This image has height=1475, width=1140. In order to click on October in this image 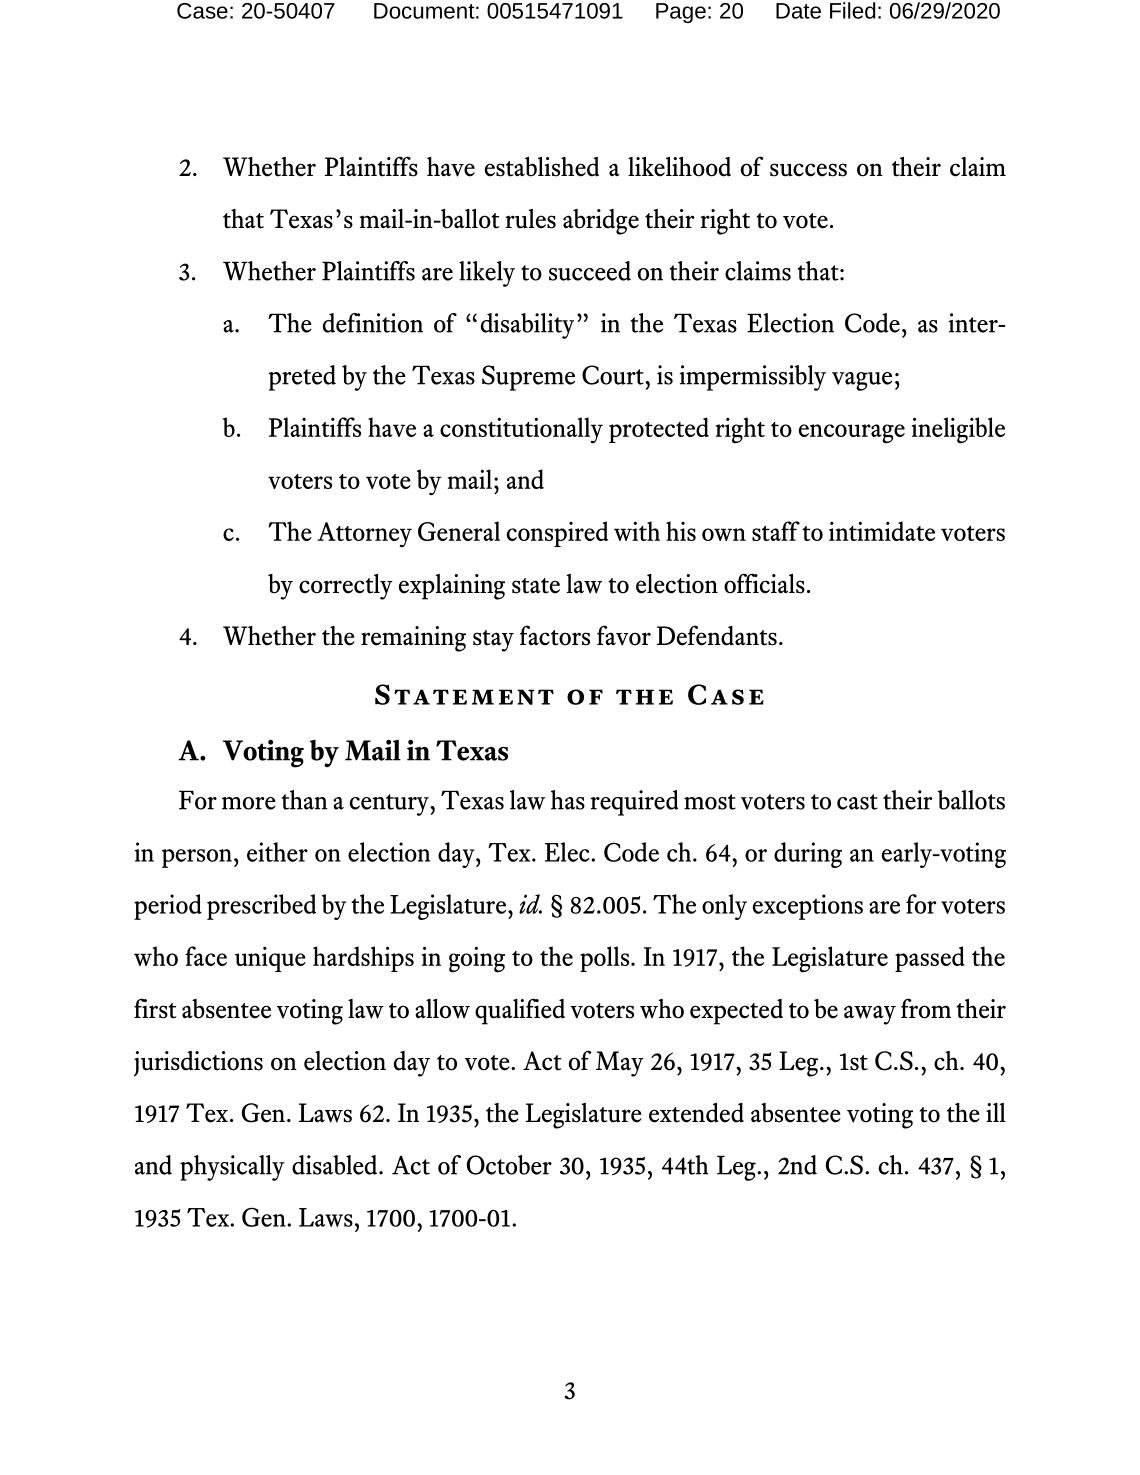, I will do `click(509, 1165)`.
